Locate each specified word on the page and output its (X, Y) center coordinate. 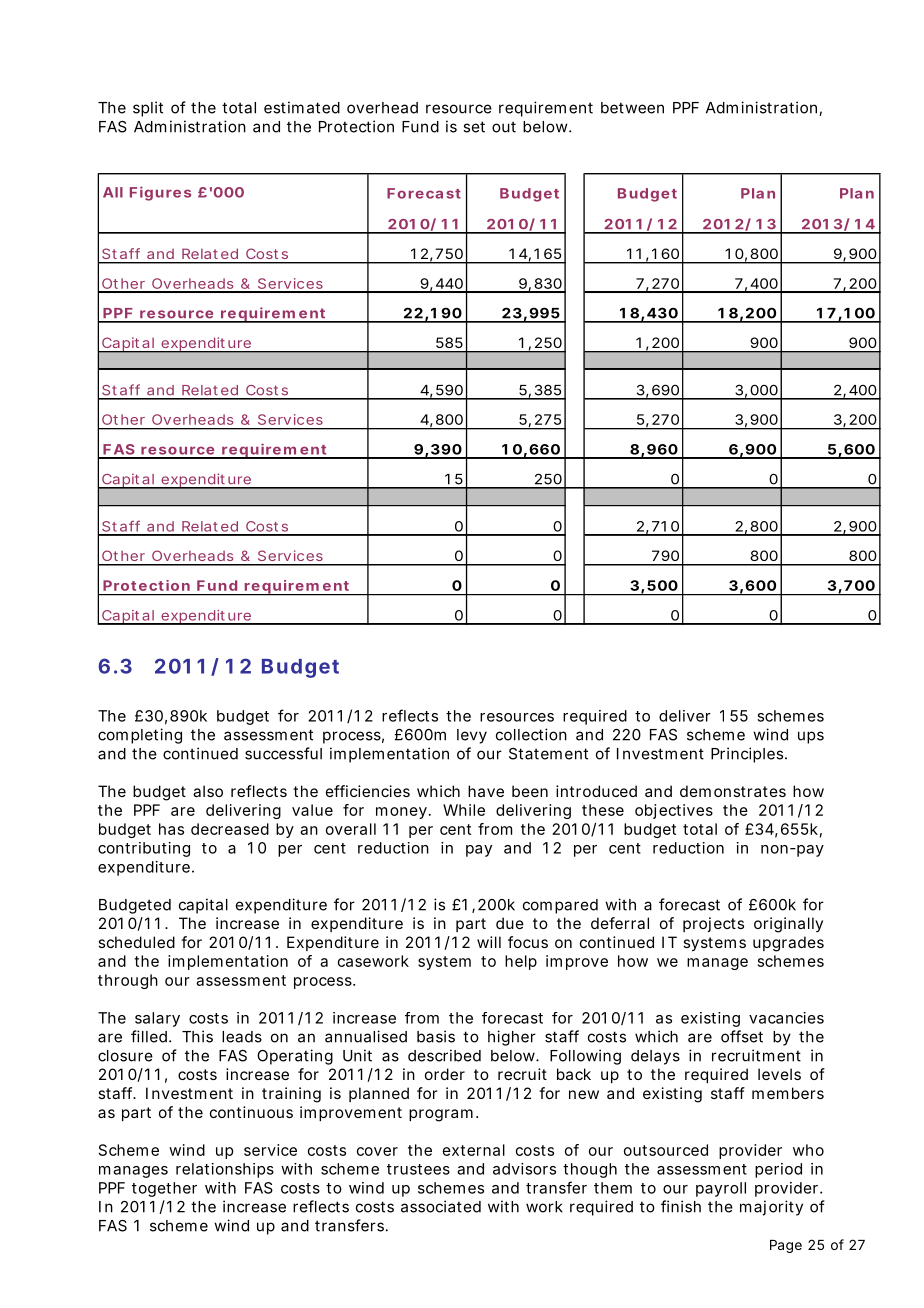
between (632, 108)
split (148, 109)
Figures (160, 193)
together (164, 1189)
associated (441, 1206)
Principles (747, 755)
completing (140, 736)
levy (472, 736)
